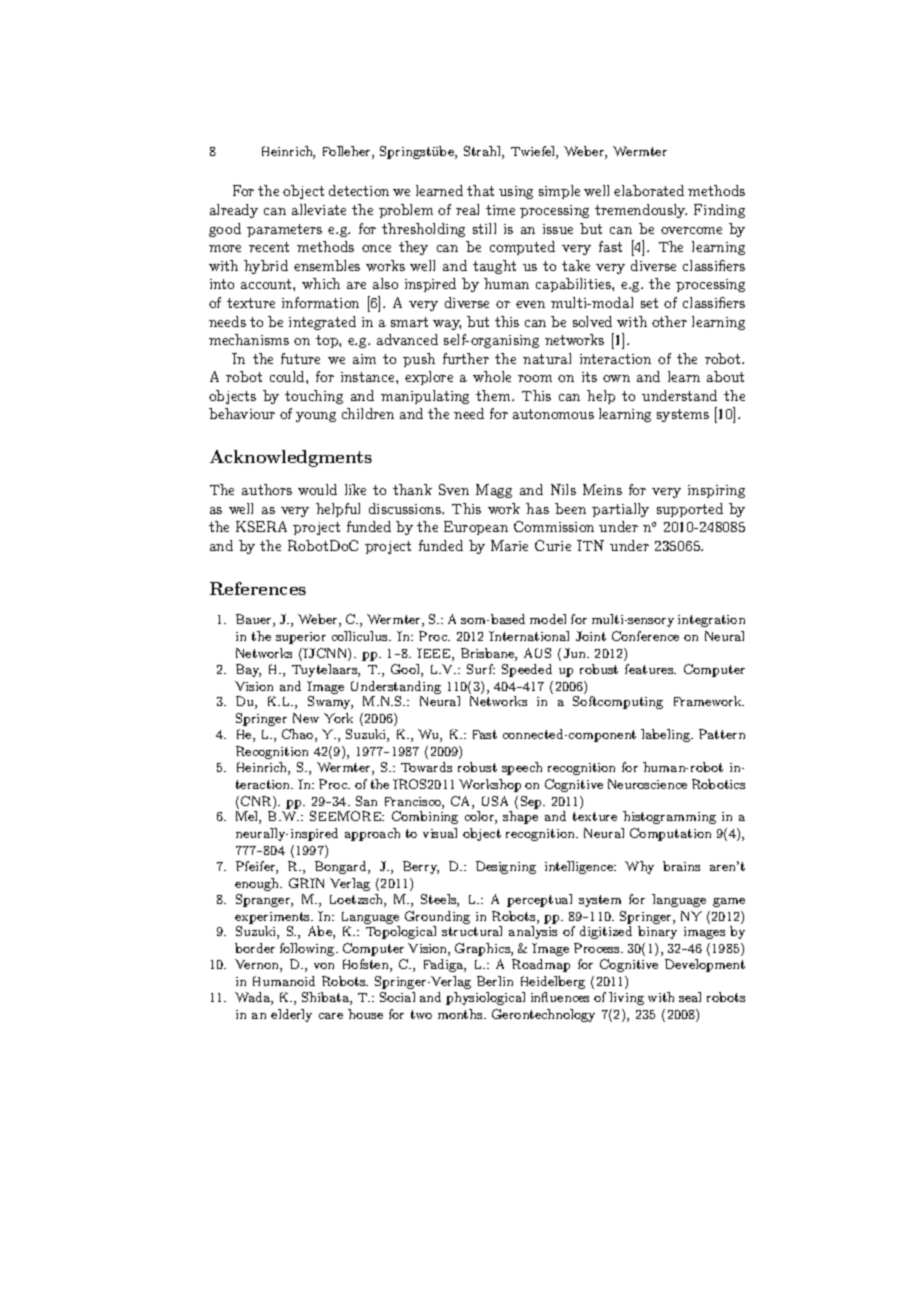 This page has height=1308, width=924. What do you see at coordinates (690, 510) in the page?
I see `supported` at bounding box center [690, 510].
